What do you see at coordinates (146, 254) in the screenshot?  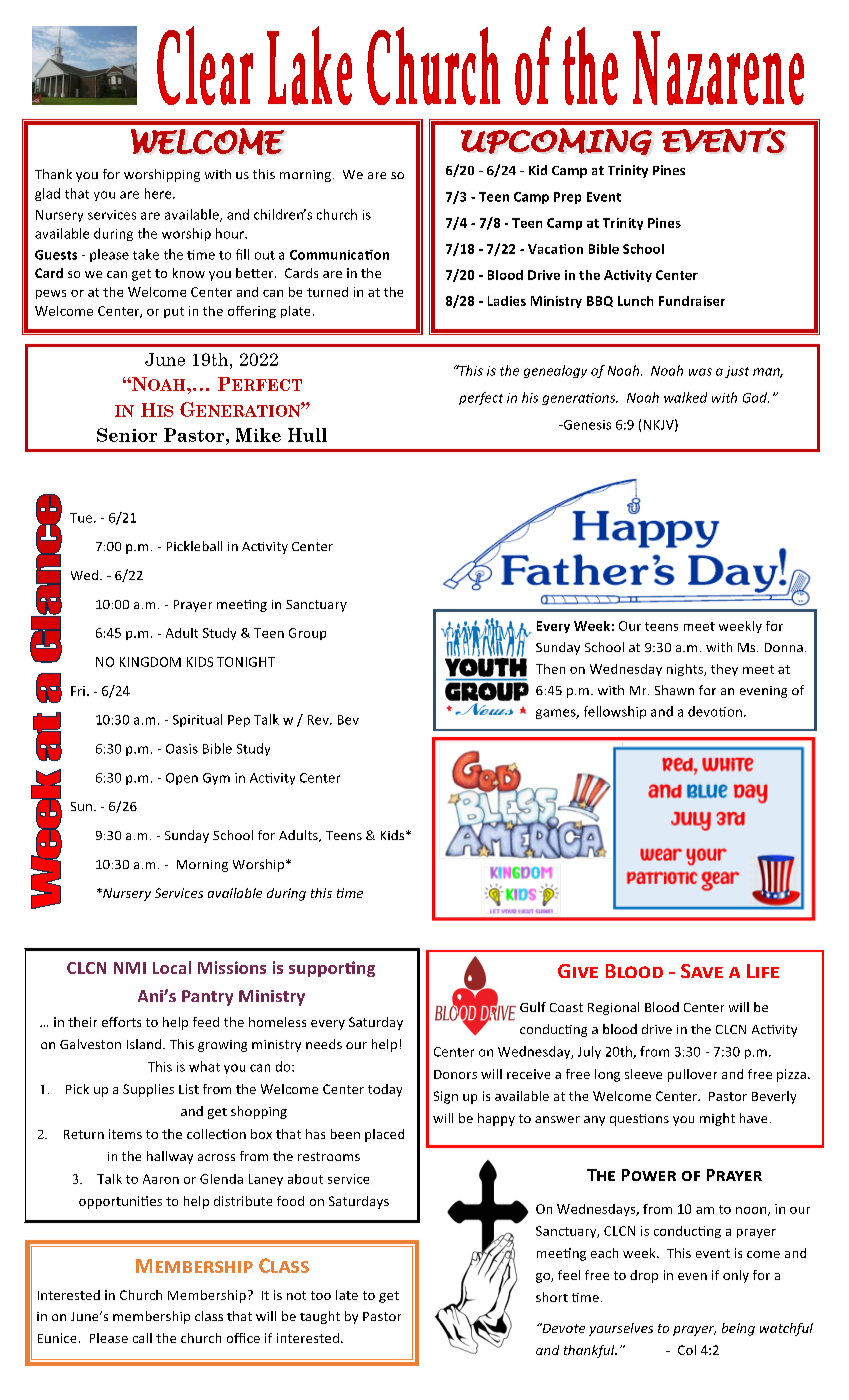 I see `take` at bounding box center [146, 254].
